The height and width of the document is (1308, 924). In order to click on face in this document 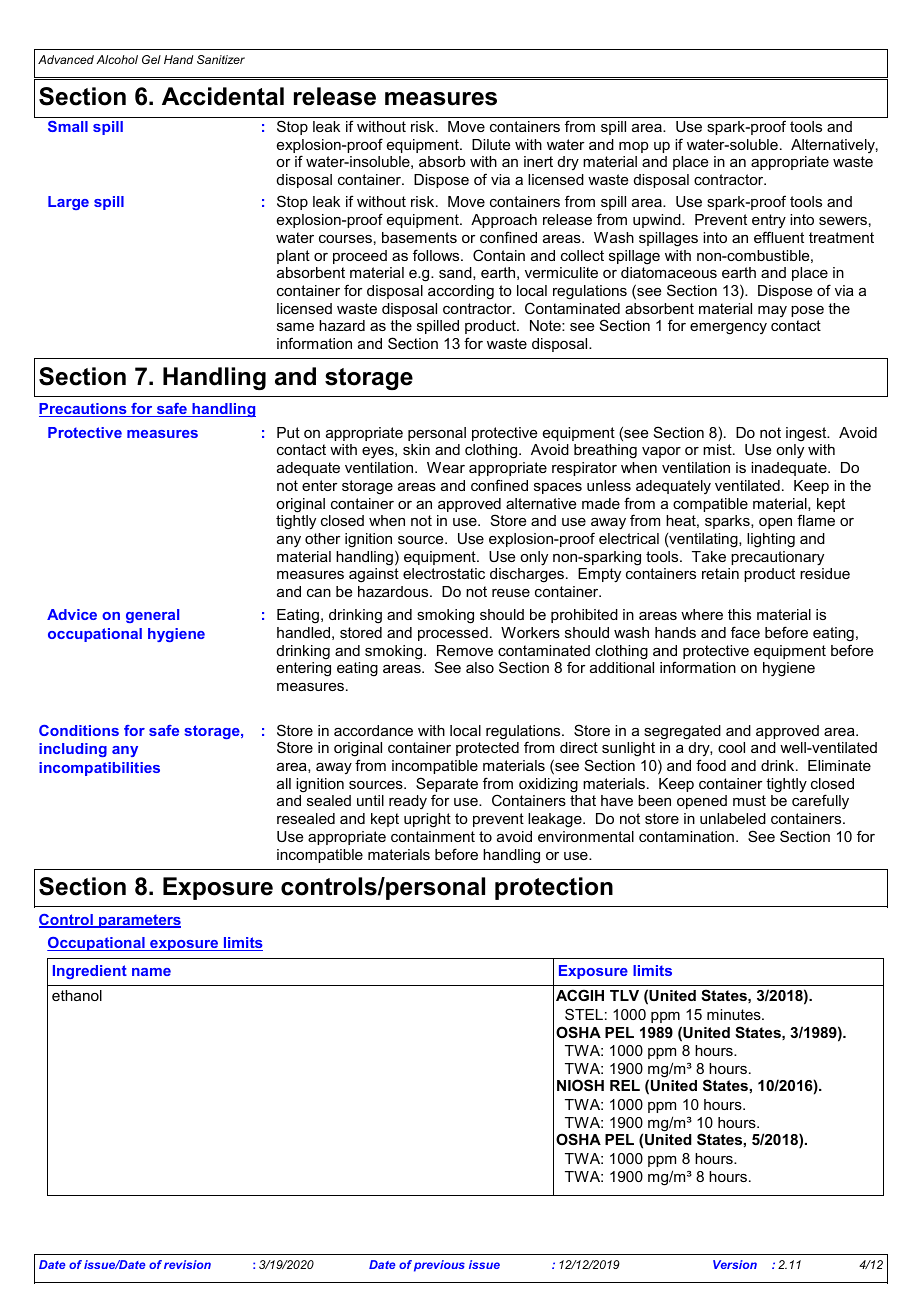, I will do `click(745, 632)`.
